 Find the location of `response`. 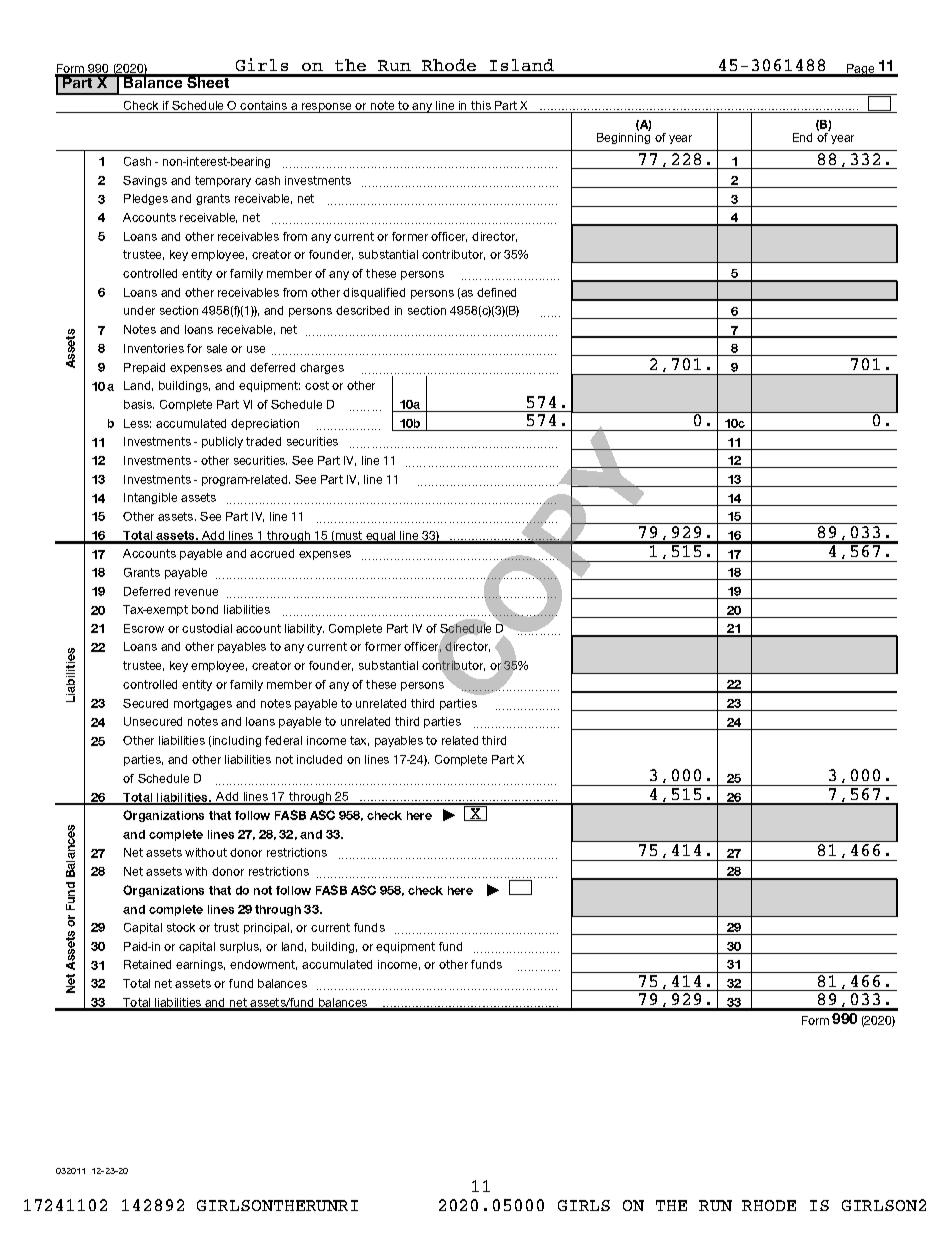

response is located at coordinates (326, 108).
